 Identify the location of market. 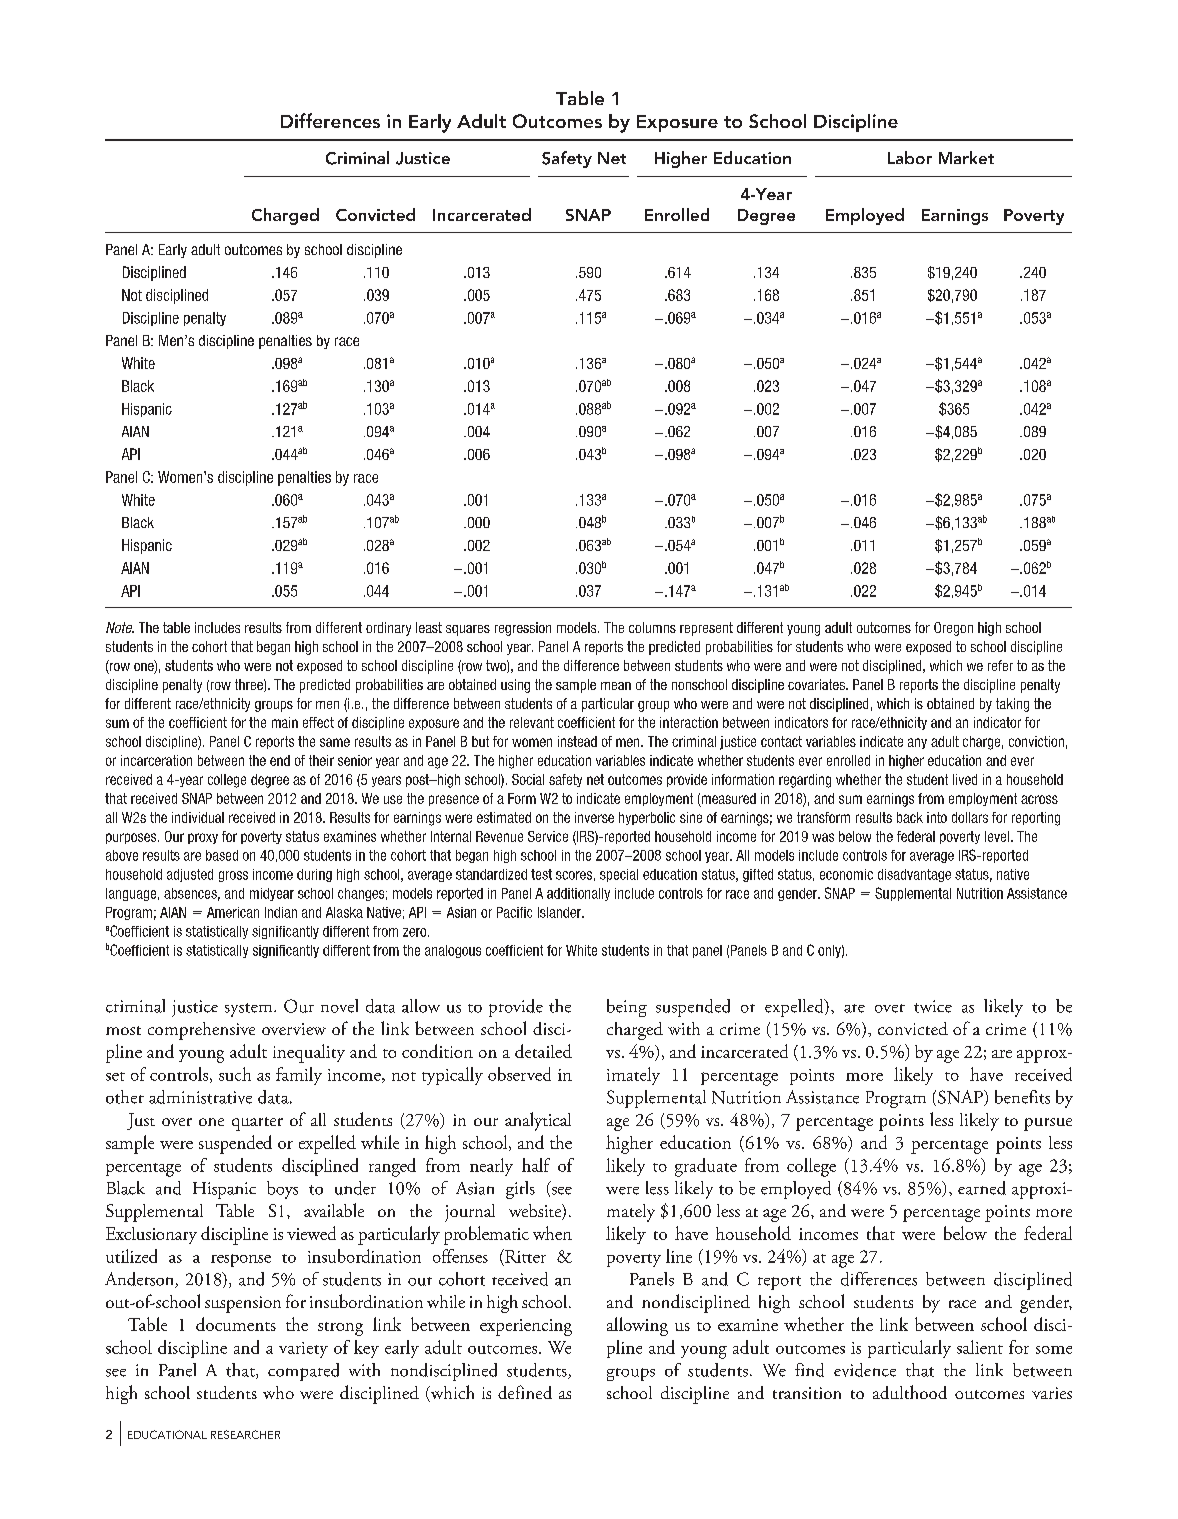
(966, 157).
